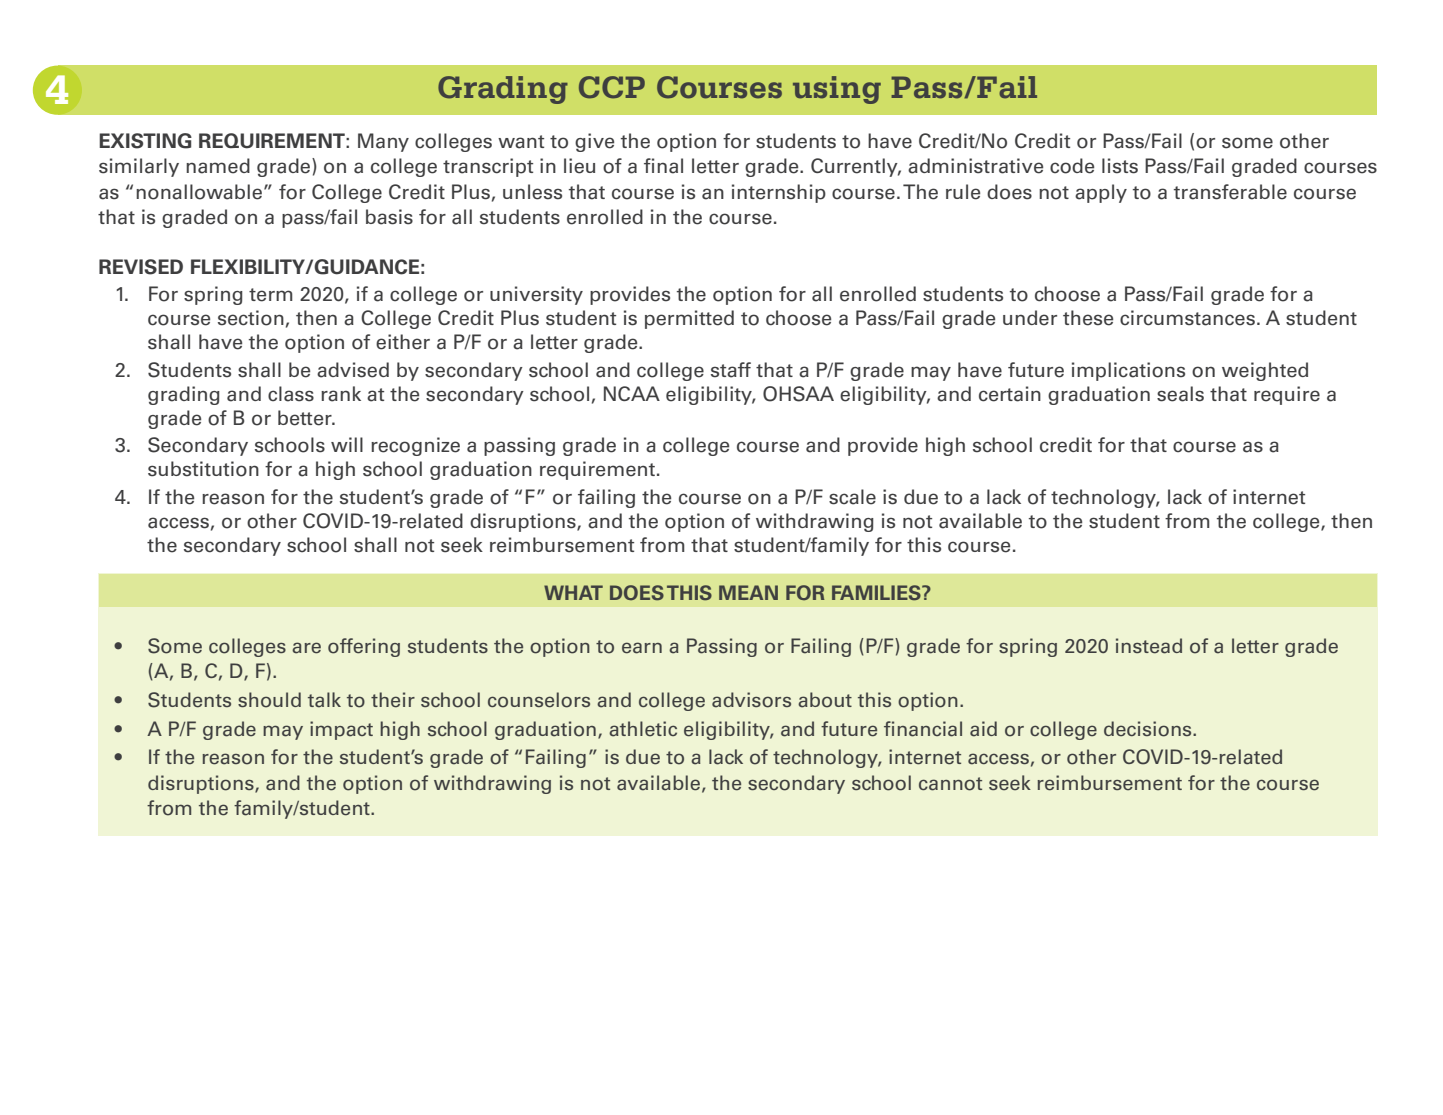  Describe the element at coordinates (251, 318) in the image. I see `section` at that location.
